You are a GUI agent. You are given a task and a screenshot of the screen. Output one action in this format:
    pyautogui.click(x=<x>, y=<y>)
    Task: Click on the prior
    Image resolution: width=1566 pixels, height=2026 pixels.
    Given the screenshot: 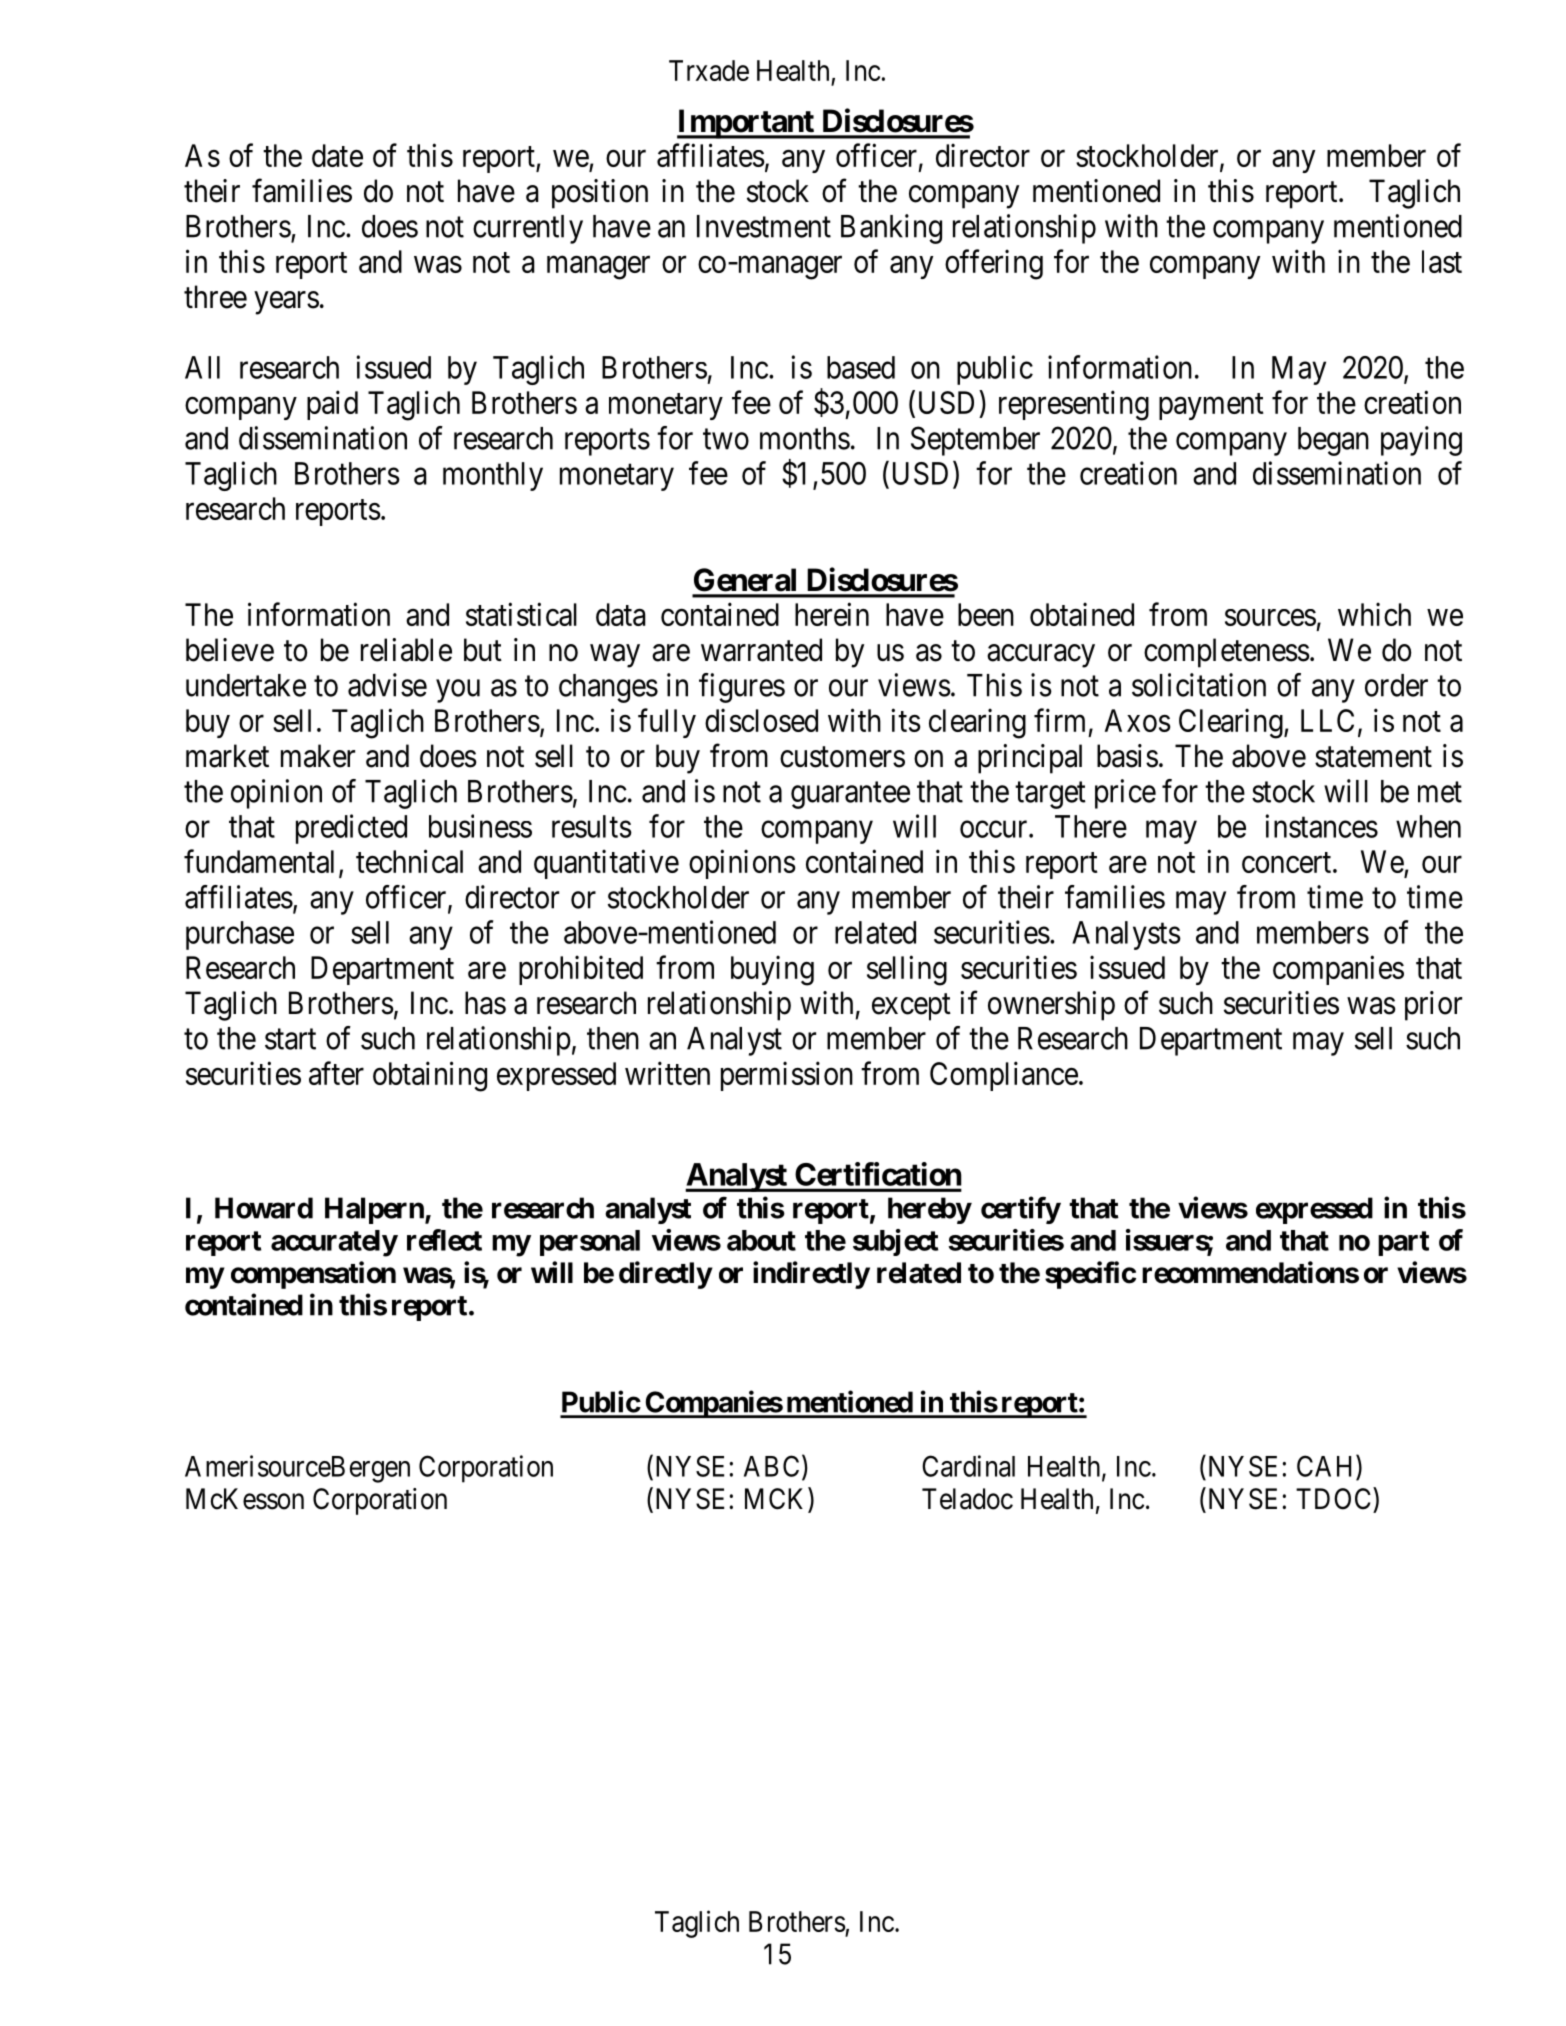 What is the action you would take?
    pyautogui.click(x=1433, y=1006)
